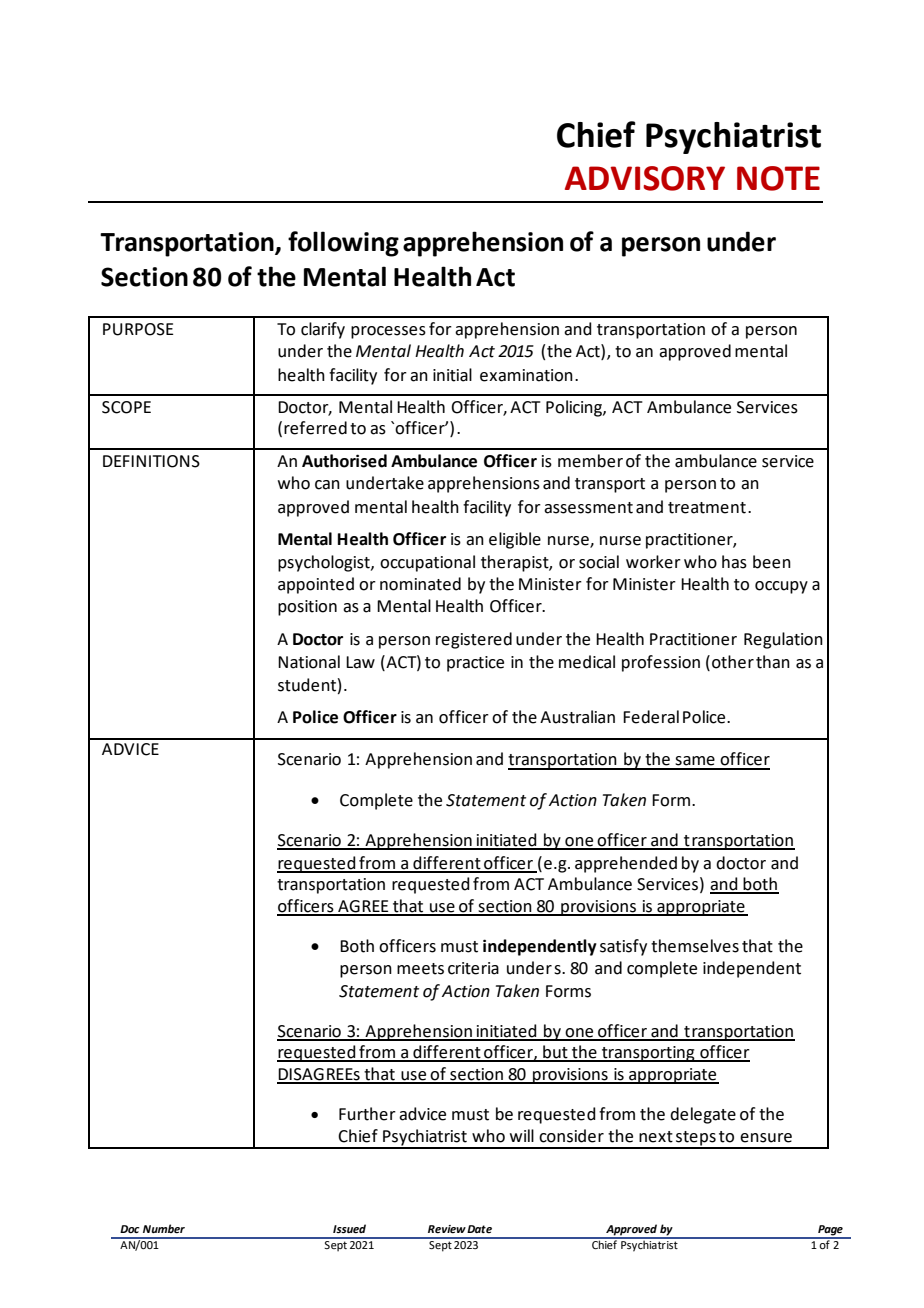 The width and height of the screenshot is (924, 1308). Describe the element at coordinates (325, 563) in the screenshot. I see `psychologist` at that location.
